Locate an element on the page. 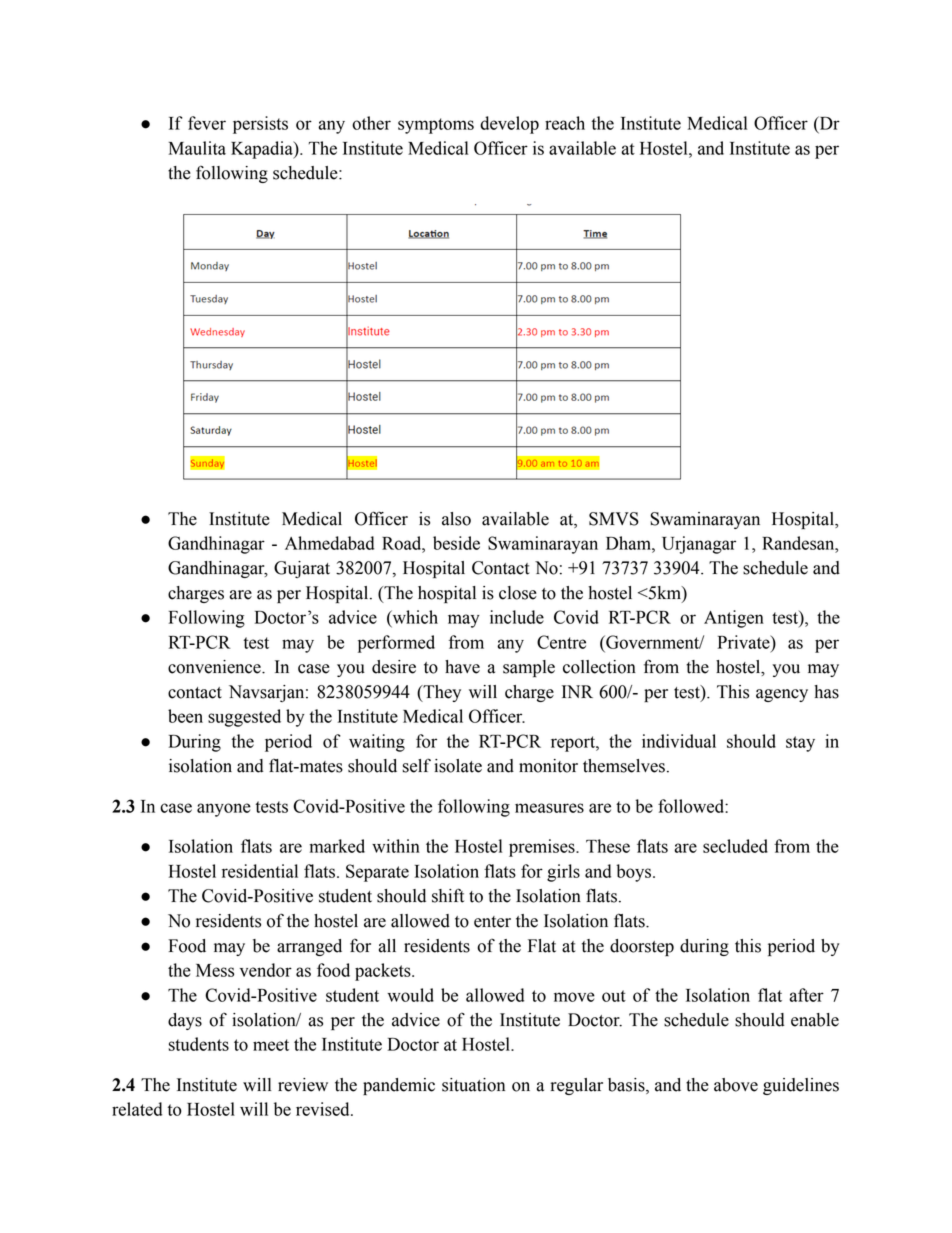 The image size is (952, 1233). above is located at coordinates (736, 1085).
